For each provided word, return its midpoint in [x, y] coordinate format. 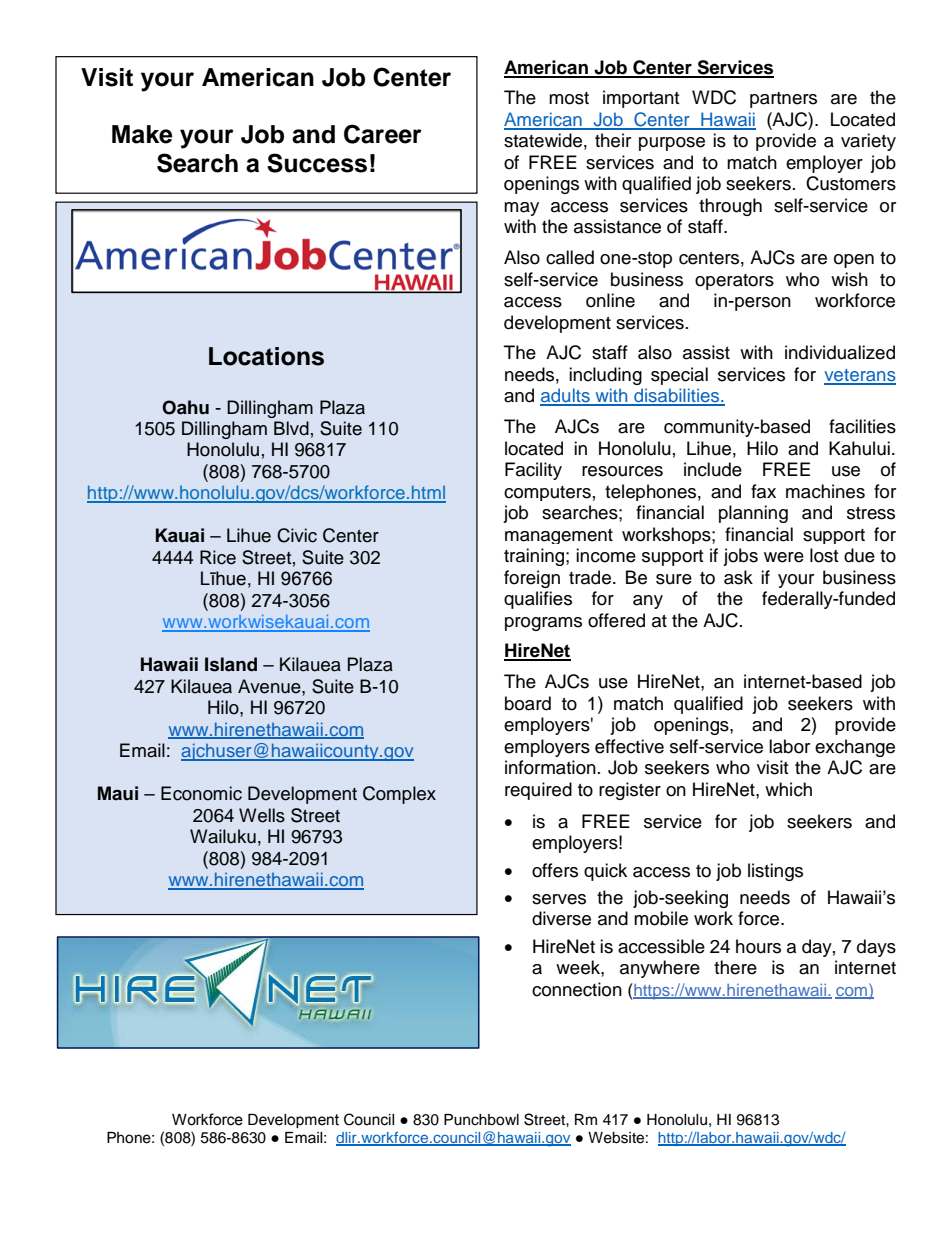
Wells [262, 815]
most [569, 98]
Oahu [185, 407]
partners [783, 100]
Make [142, 134]
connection [577, 989]
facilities [862, 426]
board [528, 703]
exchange [855, 748]
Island [231, 664]
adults [566, 396]
